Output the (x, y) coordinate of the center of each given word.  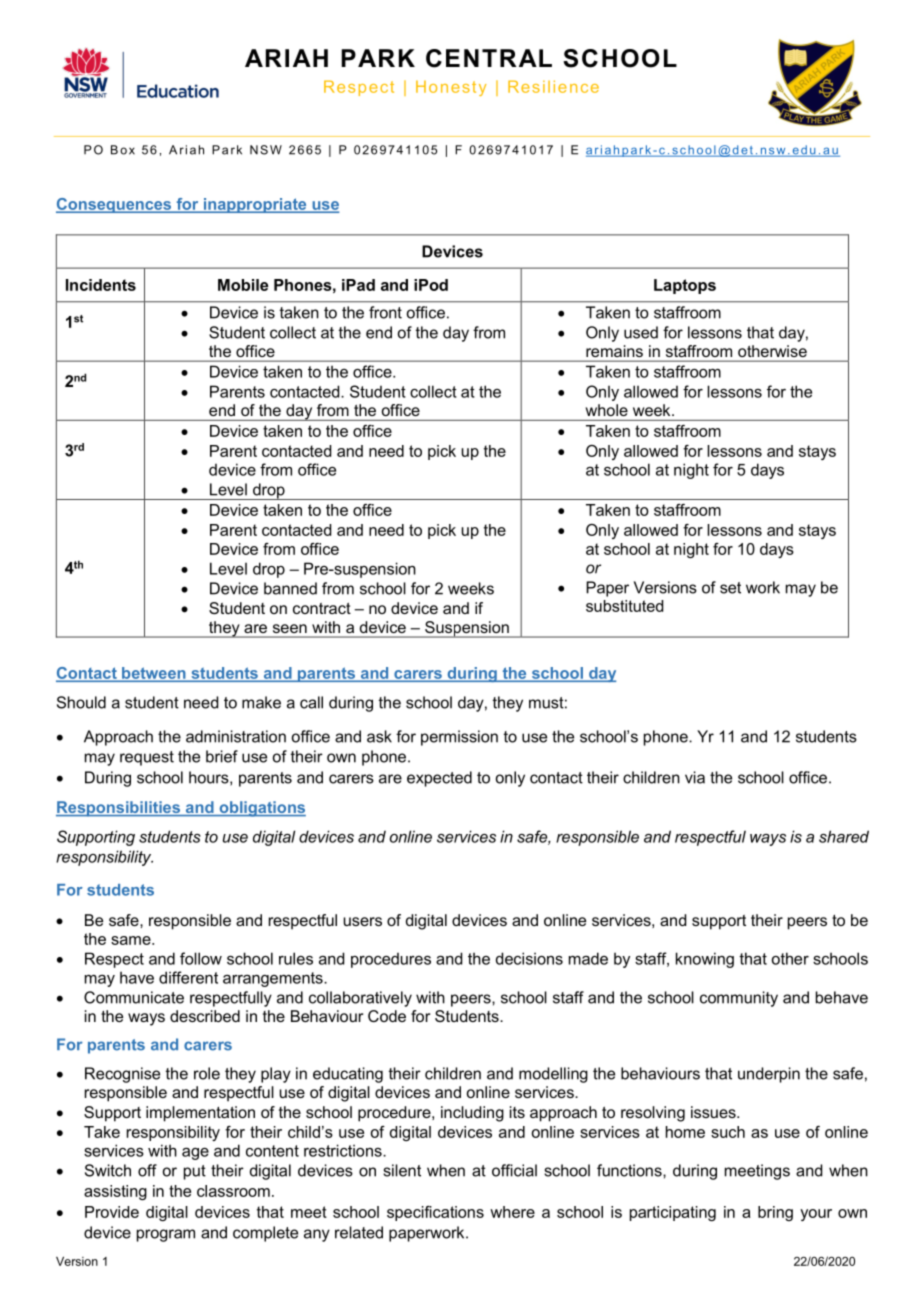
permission (459, 738)
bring (775, 1213)
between (154, 674)
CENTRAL (489, 58)
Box (123, 150)
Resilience (553, 86)
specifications (435, 1213)
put (195, 1172)
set (730, 588)
